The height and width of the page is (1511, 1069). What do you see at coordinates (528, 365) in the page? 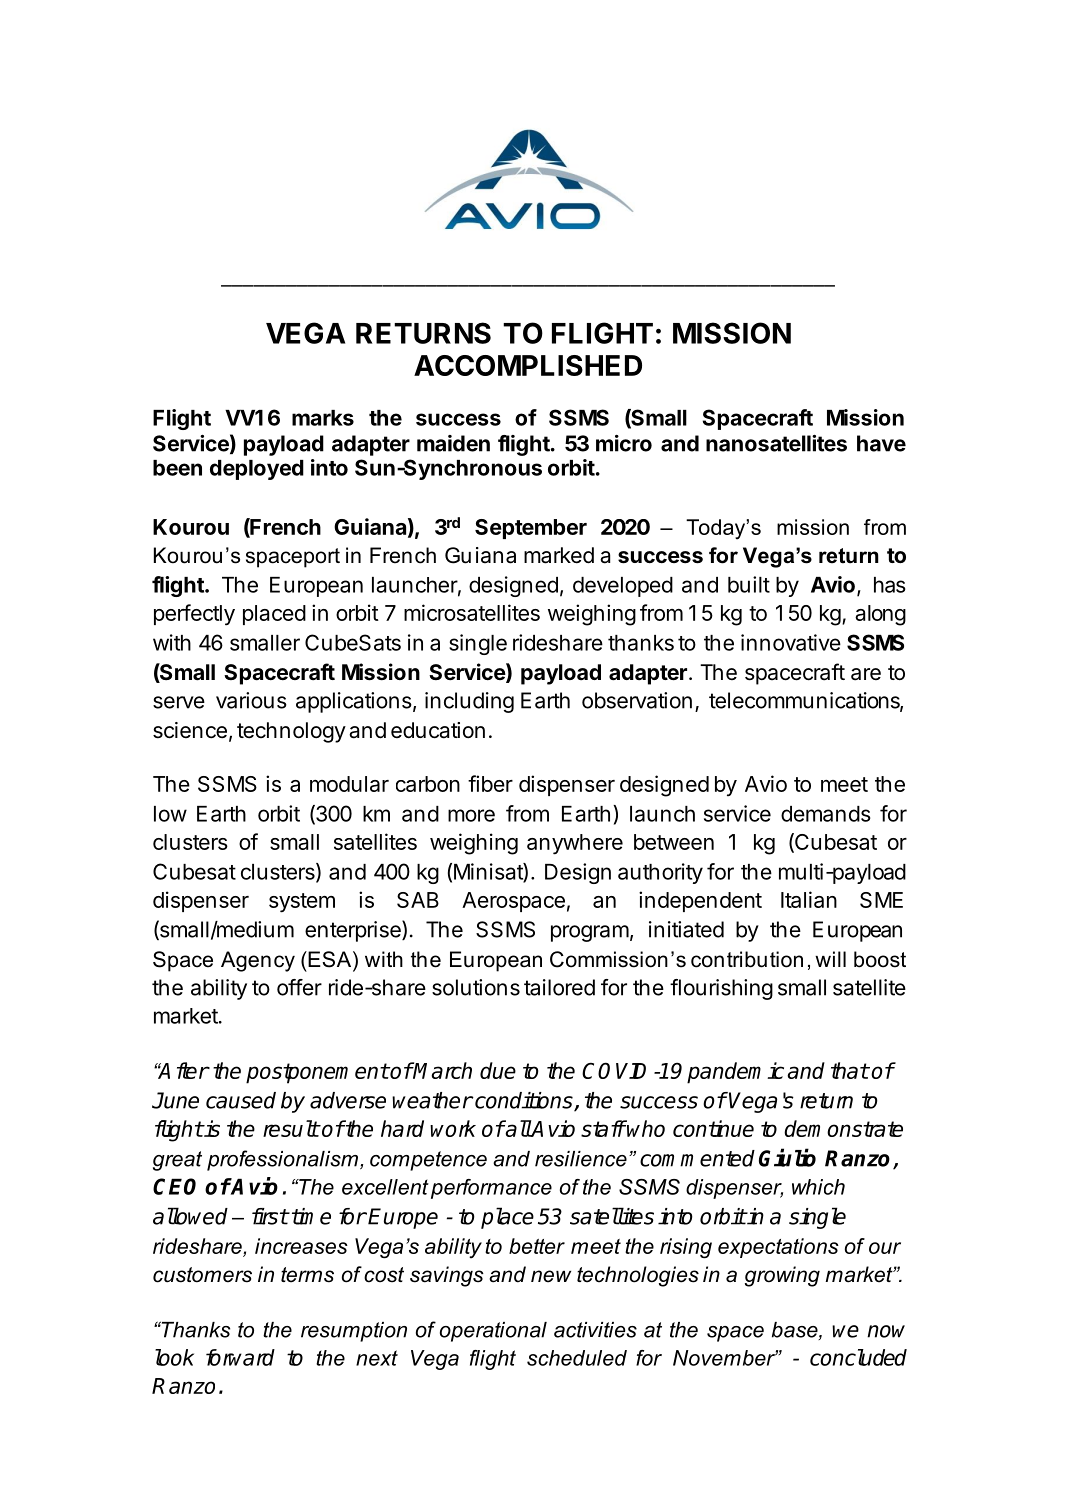
I see `ACCOMPLISHED` at bounding box center [528, 365].
